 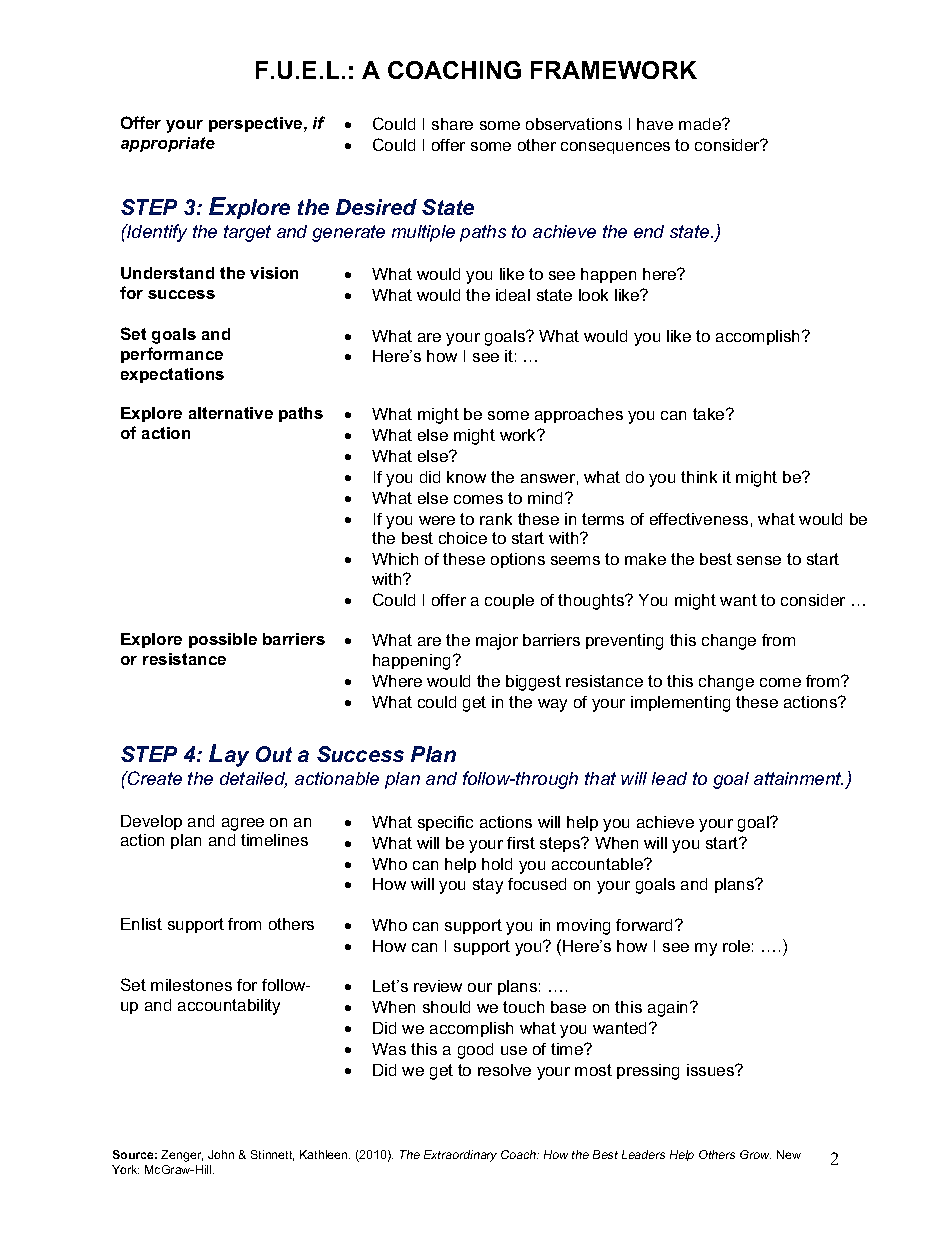 I want to click on John, so click(x=221, y=1154).
